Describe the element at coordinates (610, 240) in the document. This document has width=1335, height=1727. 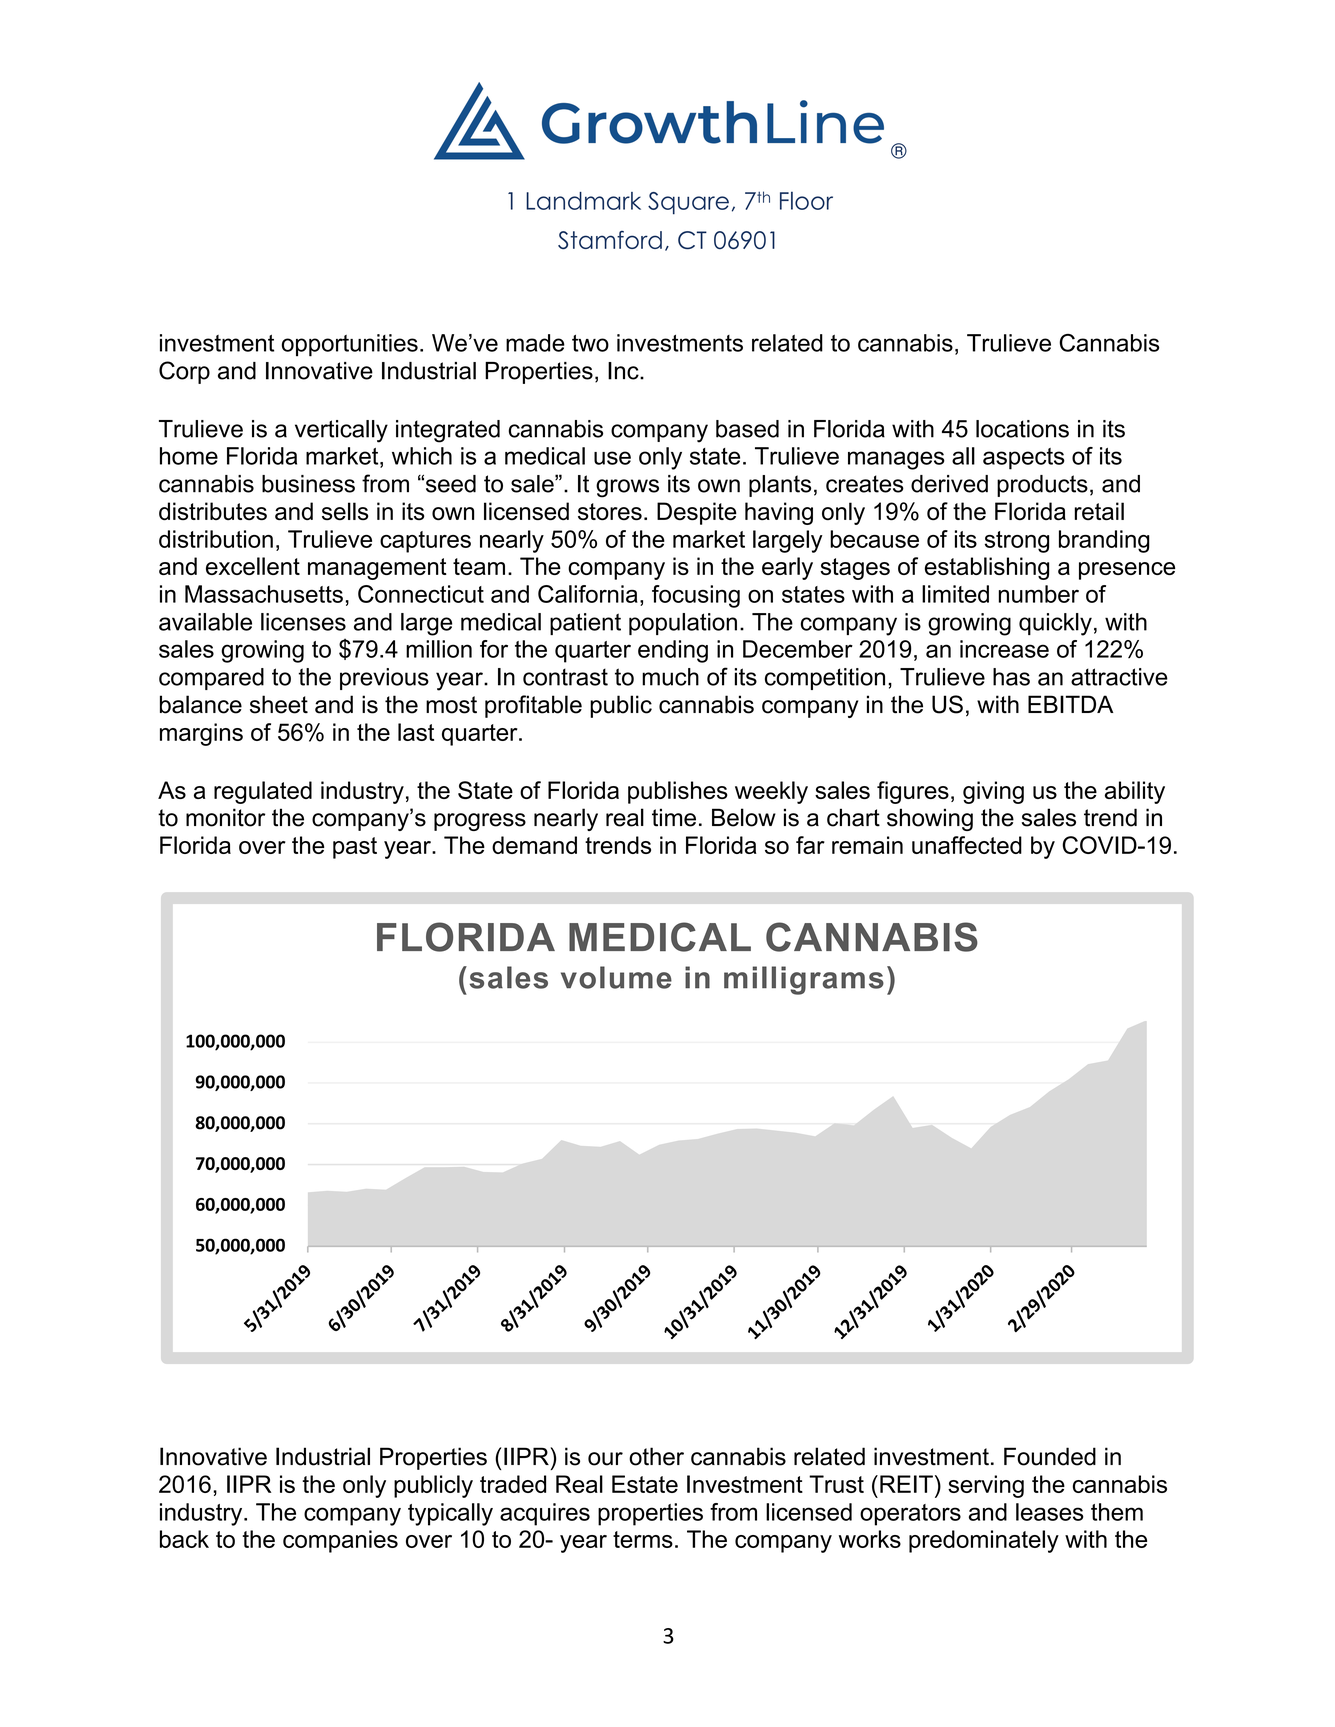
I see `Stamford` at that location.
